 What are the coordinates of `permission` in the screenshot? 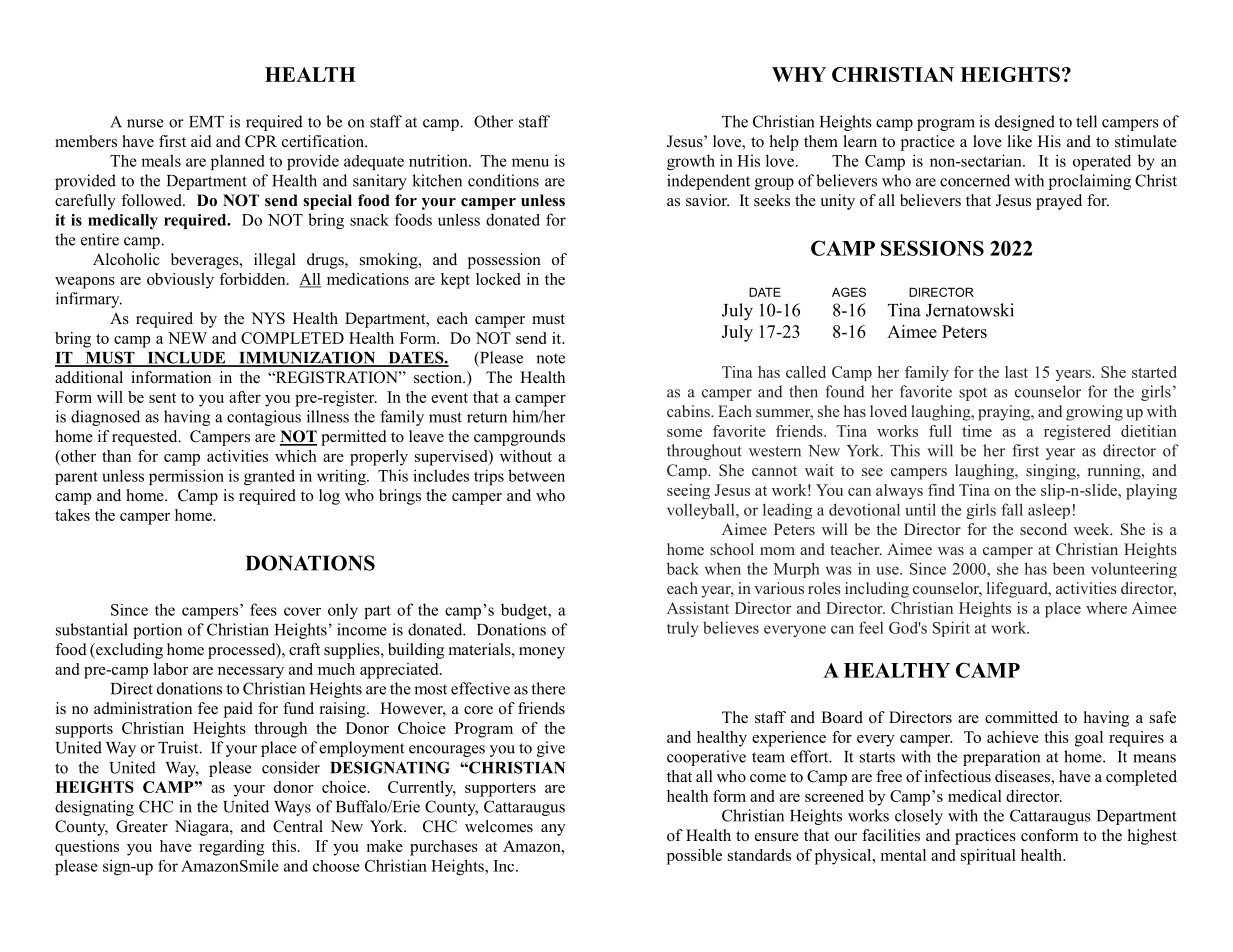 It's located at (186, 477).
